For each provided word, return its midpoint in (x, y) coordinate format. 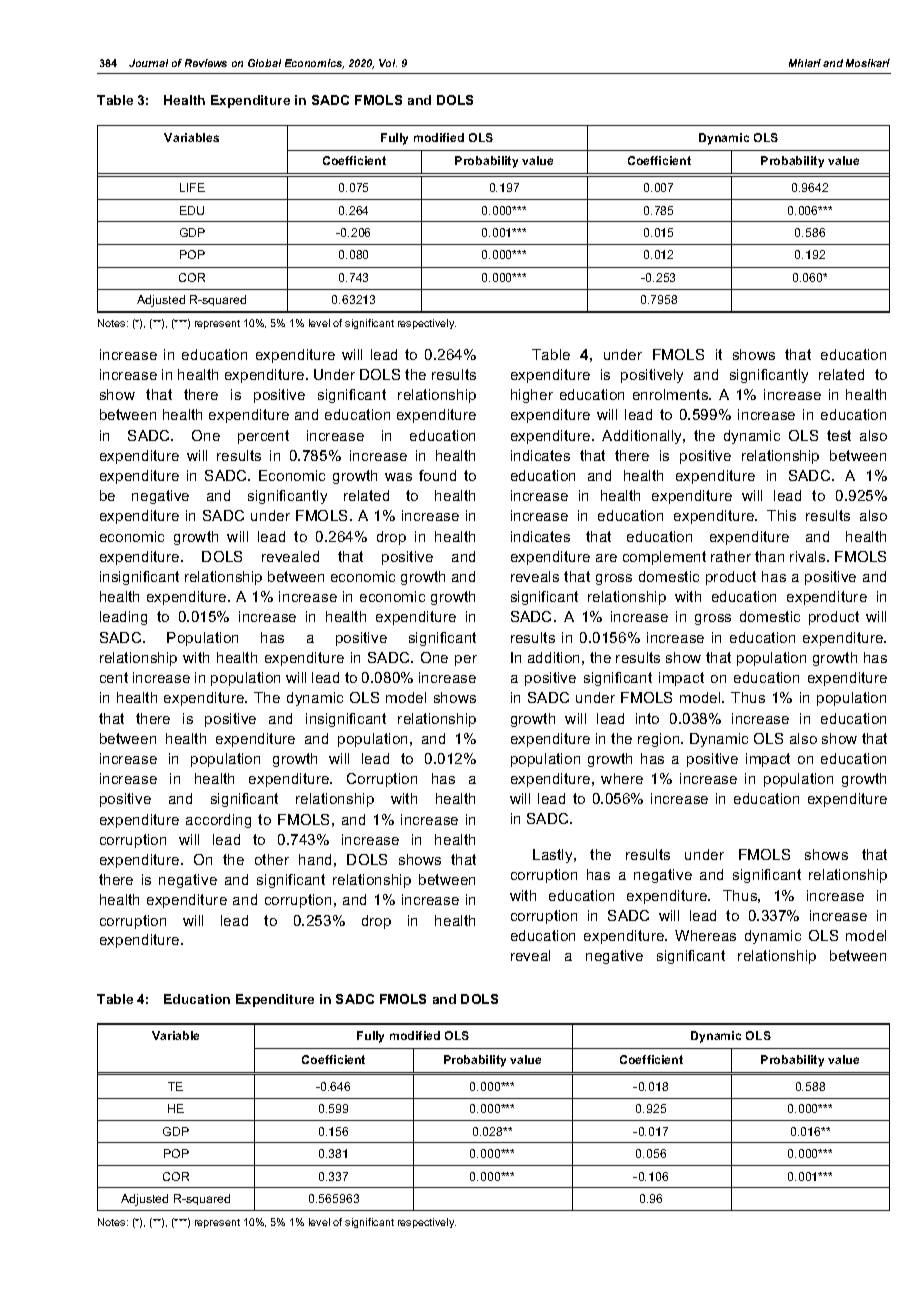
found (437, 475)
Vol (388, 63)
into (647, 718)
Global (264, 63)
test (839, 435)
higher (532, 396)
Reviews (206, 63)
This (781, 515)
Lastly (554, 856)
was (398, 477)
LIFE (192, 187)
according (218, 821)
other (272, 859)
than (769, 556)
